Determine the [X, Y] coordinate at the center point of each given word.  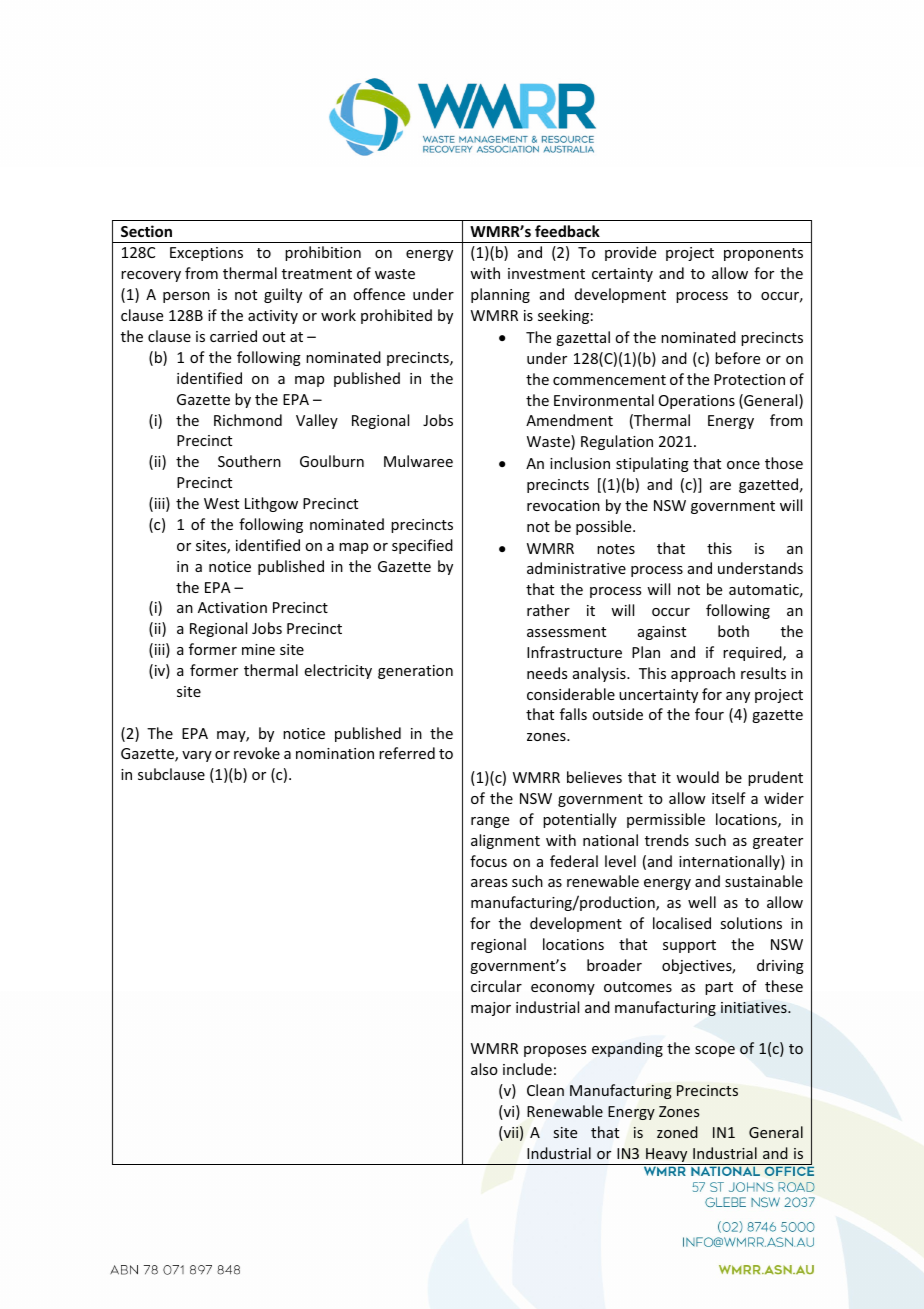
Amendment [569, 420]
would [697, 777]
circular [496, 986]
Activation [232, 607]
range [490, 822]
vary [197, 756]
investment [546, 273]
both [733, 631]
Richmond [248, 420]
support [689, 946]
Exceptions [206, 254]
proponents [763, 254]
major [491, 1009]
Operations [697, 402]
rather [548, 610]
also [484, 1069]
